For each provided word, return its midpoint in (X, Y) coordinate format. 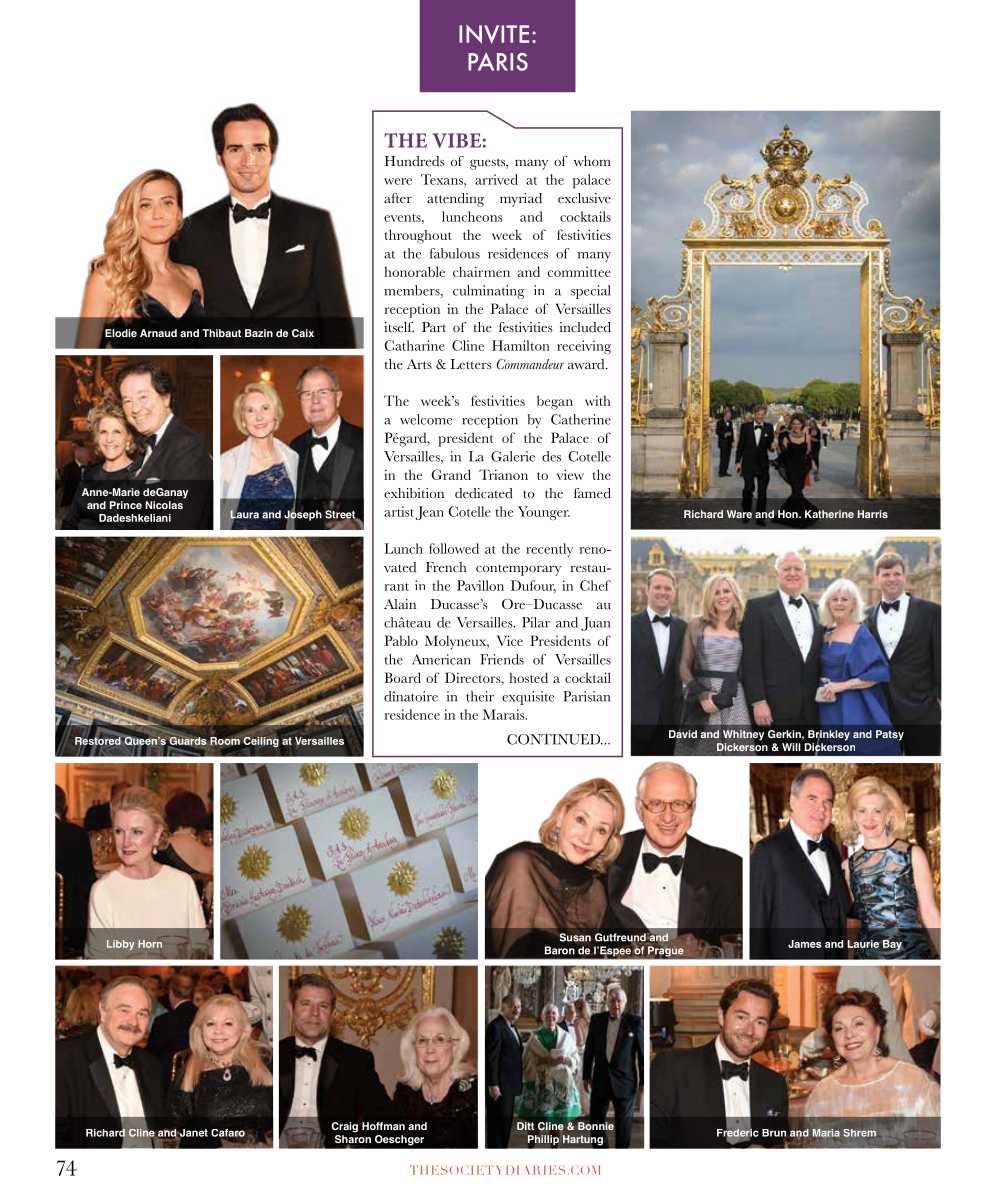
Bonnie (596, 1126)
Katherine (829, 515)
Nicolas (164, 505)
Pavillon (480, 585)
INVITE (494, 34)
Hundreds (415, 161)
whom (592, 161)
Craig (344, 1127)
